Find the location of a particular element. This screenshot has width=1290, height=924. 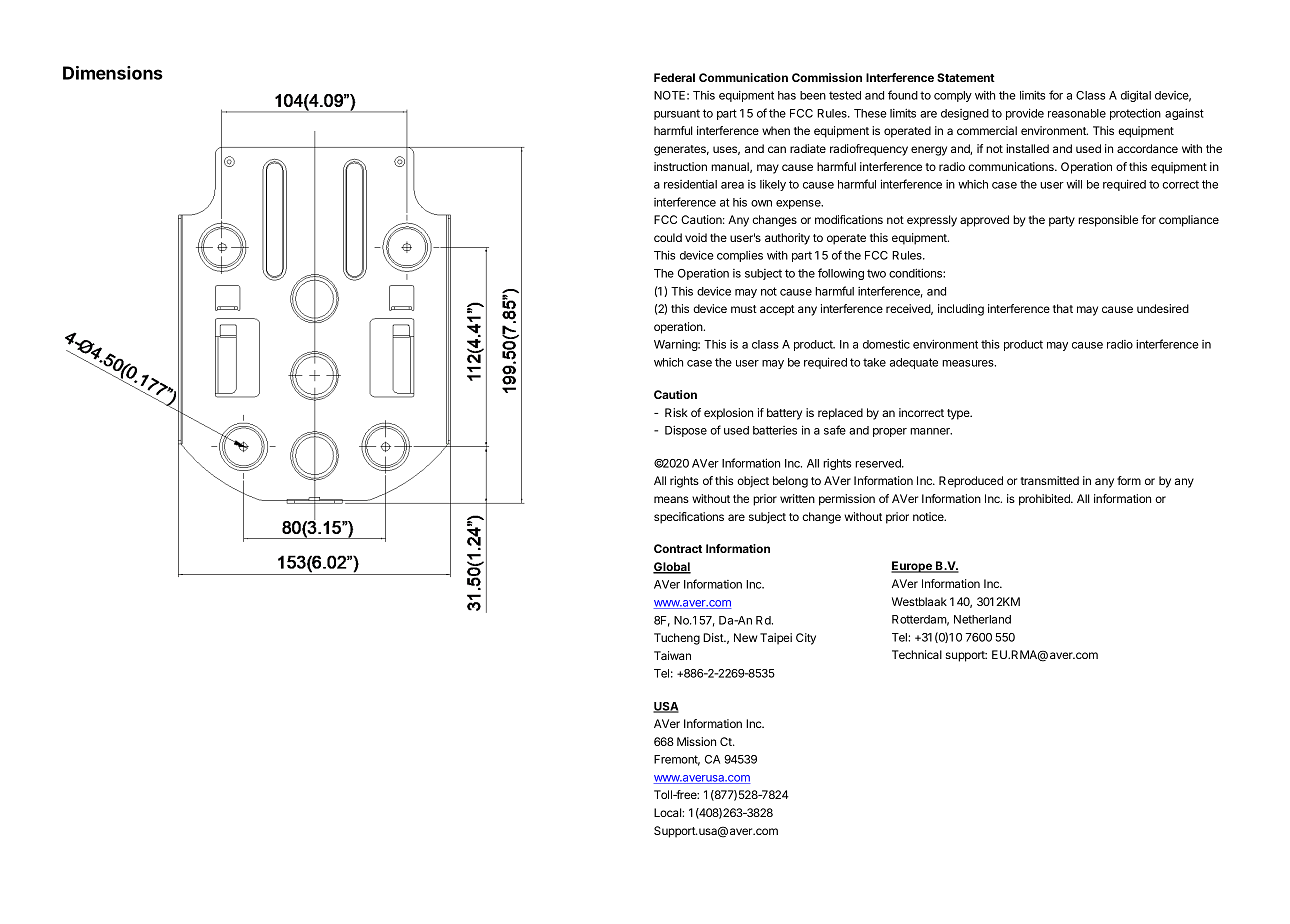

Risk is located at coordinates (676, 412).
